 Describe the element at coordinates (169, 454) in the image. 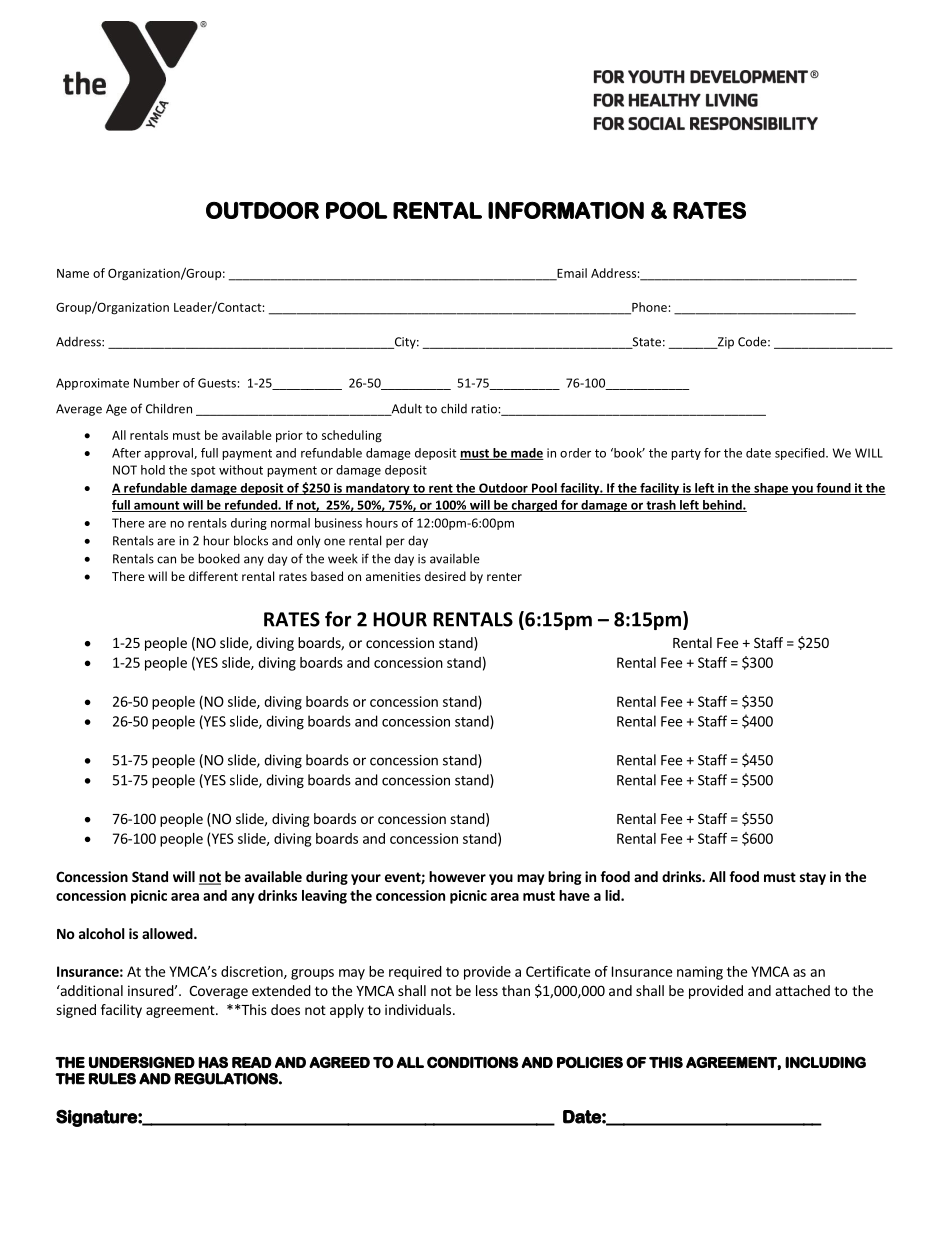

I see `approval` at that location.
